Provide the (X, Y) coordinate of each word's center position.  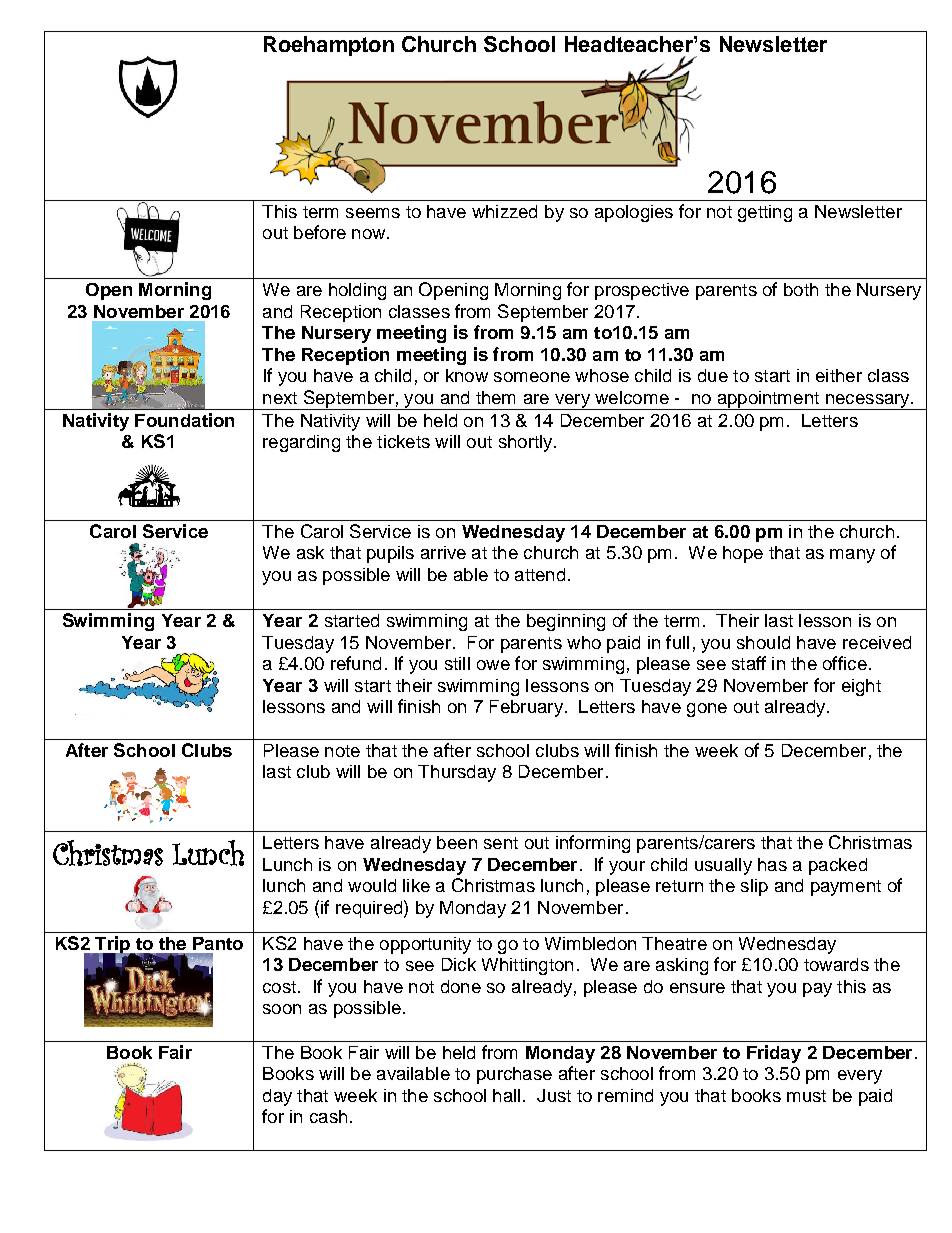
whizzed (504, 211)
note (342, 751)
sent (501, 843)
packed (838, 866)
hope (743, 554)
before (320, 232)
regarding (301, 443)
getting (765, 213)
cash (328, 1116)
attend (540, 574)
